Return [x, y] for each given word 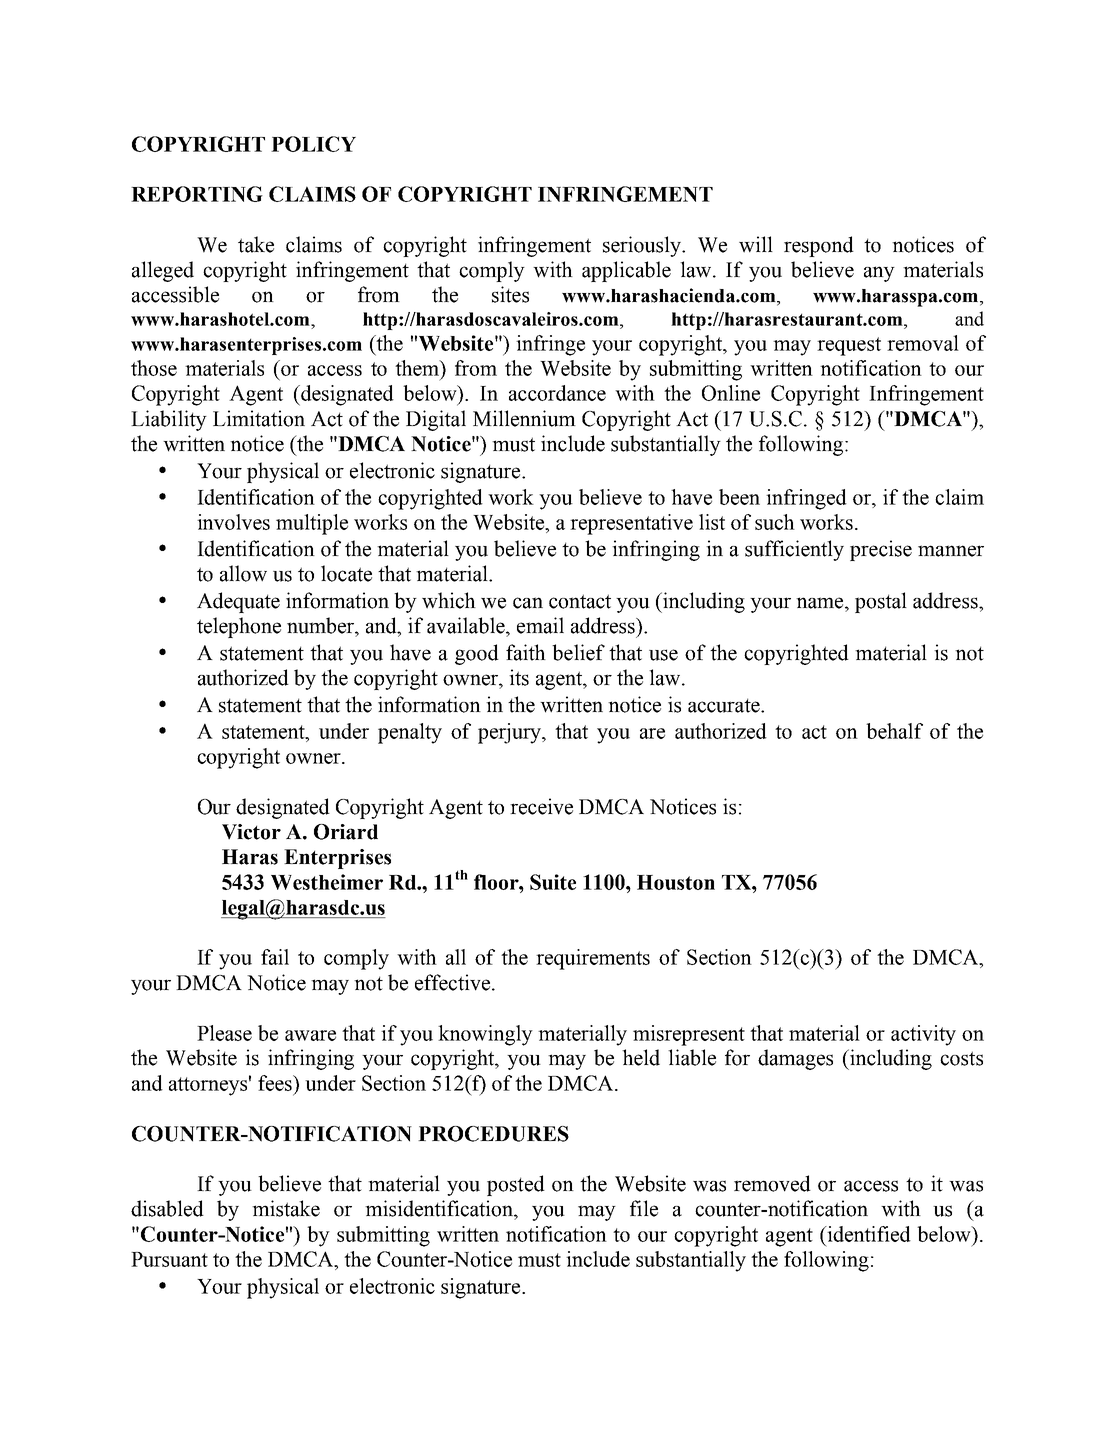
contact [580, 601]
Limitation [259, 418]
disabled [167, 1208]
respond [819, 246]
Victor [251, 832]
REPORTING [197, 194]
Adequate [238, 602]
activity [923, 1035]
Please [224, 1033]
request [849, 346]
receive [541, 806]
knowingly [485, 1035]
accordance [557, 393]
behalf [894, 731]
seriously [643, 246]
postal [881, 602]
